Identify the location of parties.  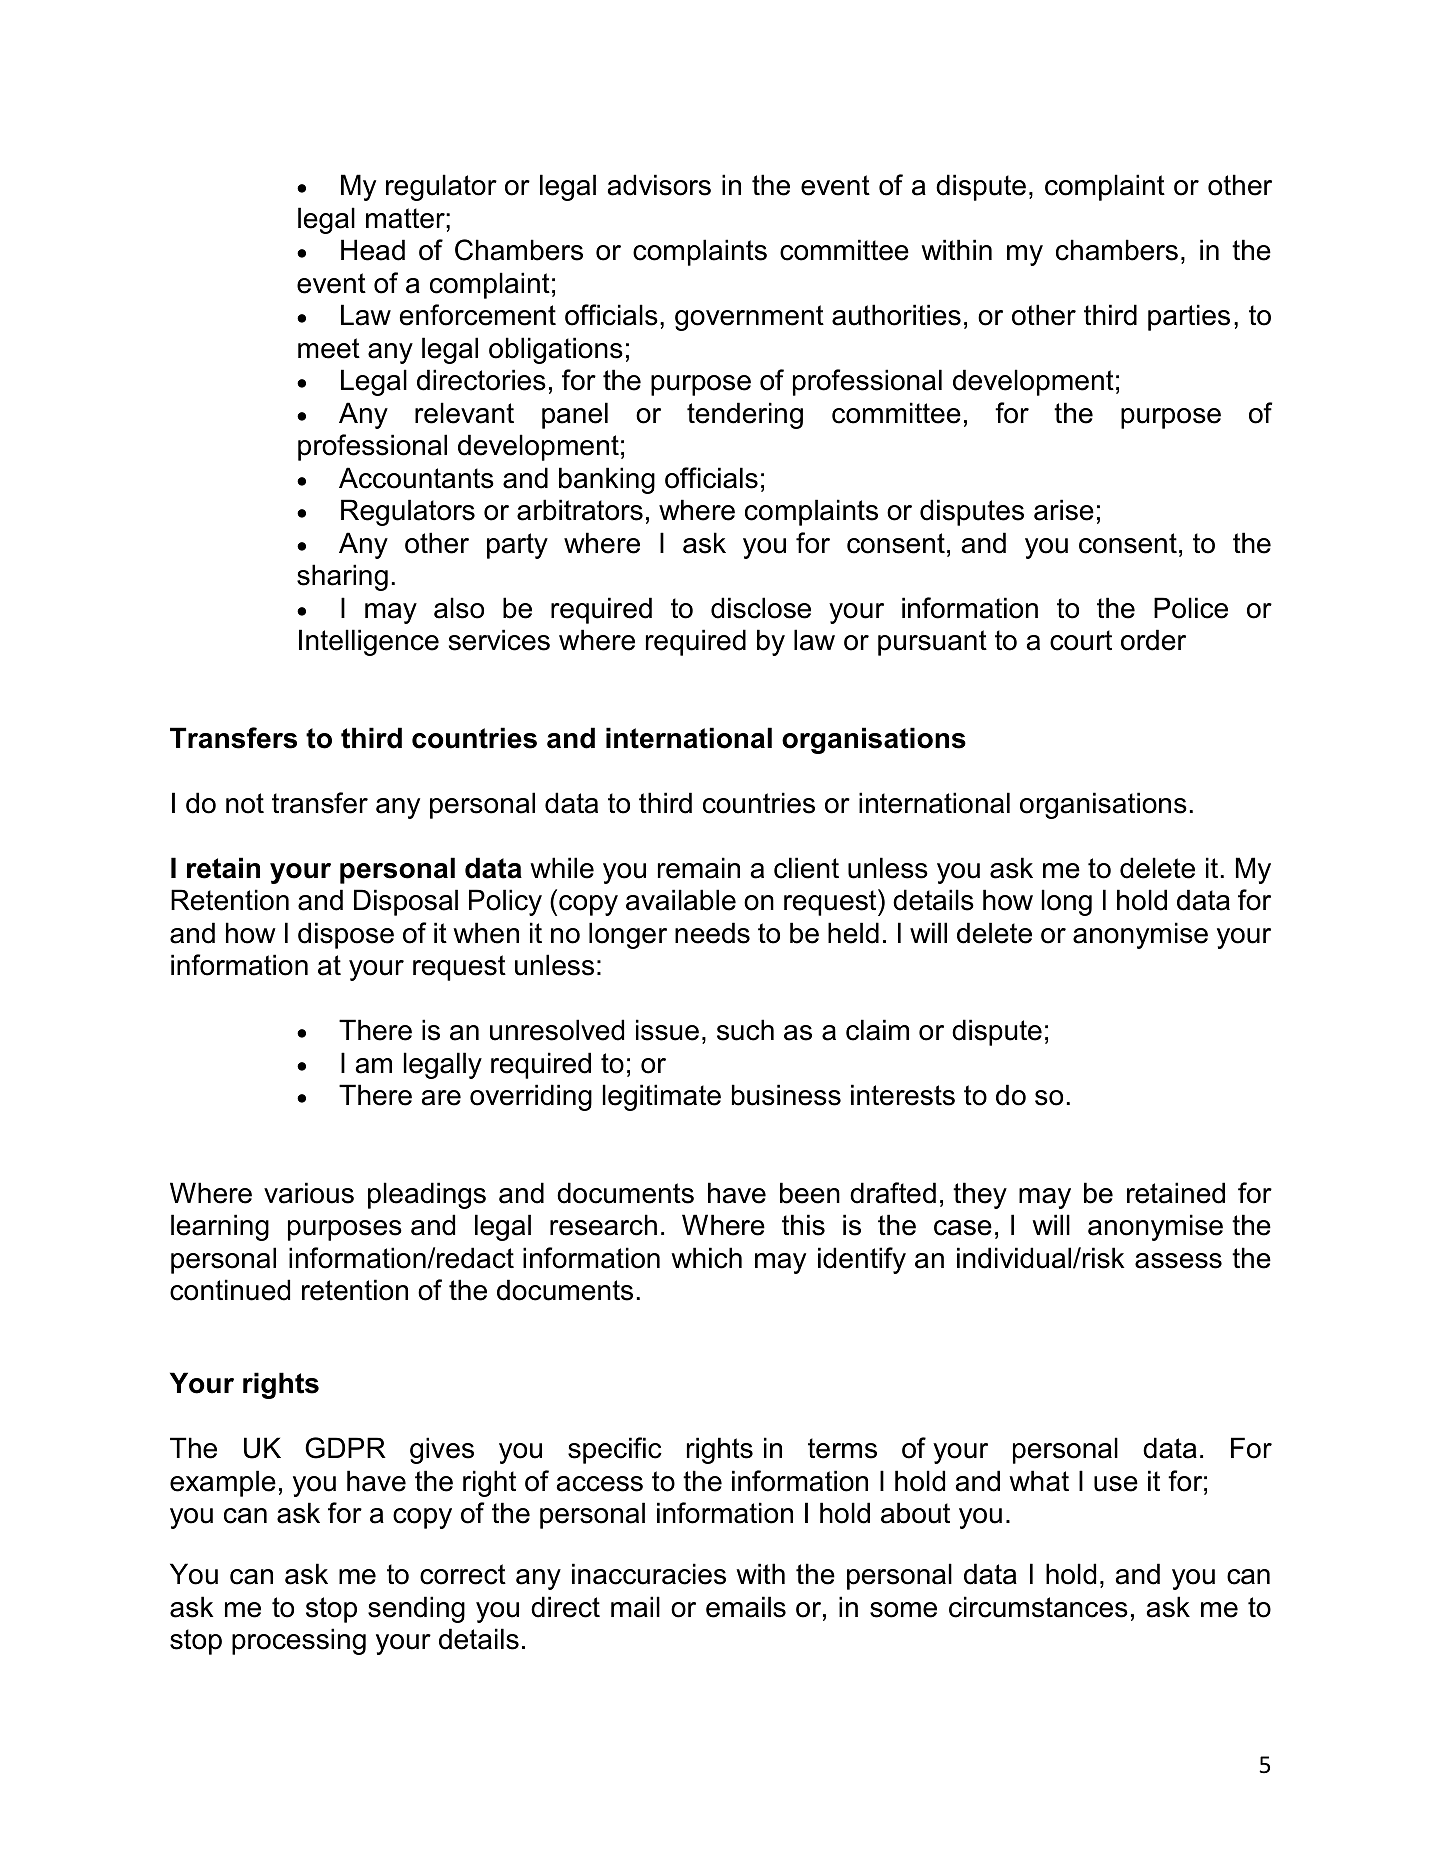
(1189, 317).
